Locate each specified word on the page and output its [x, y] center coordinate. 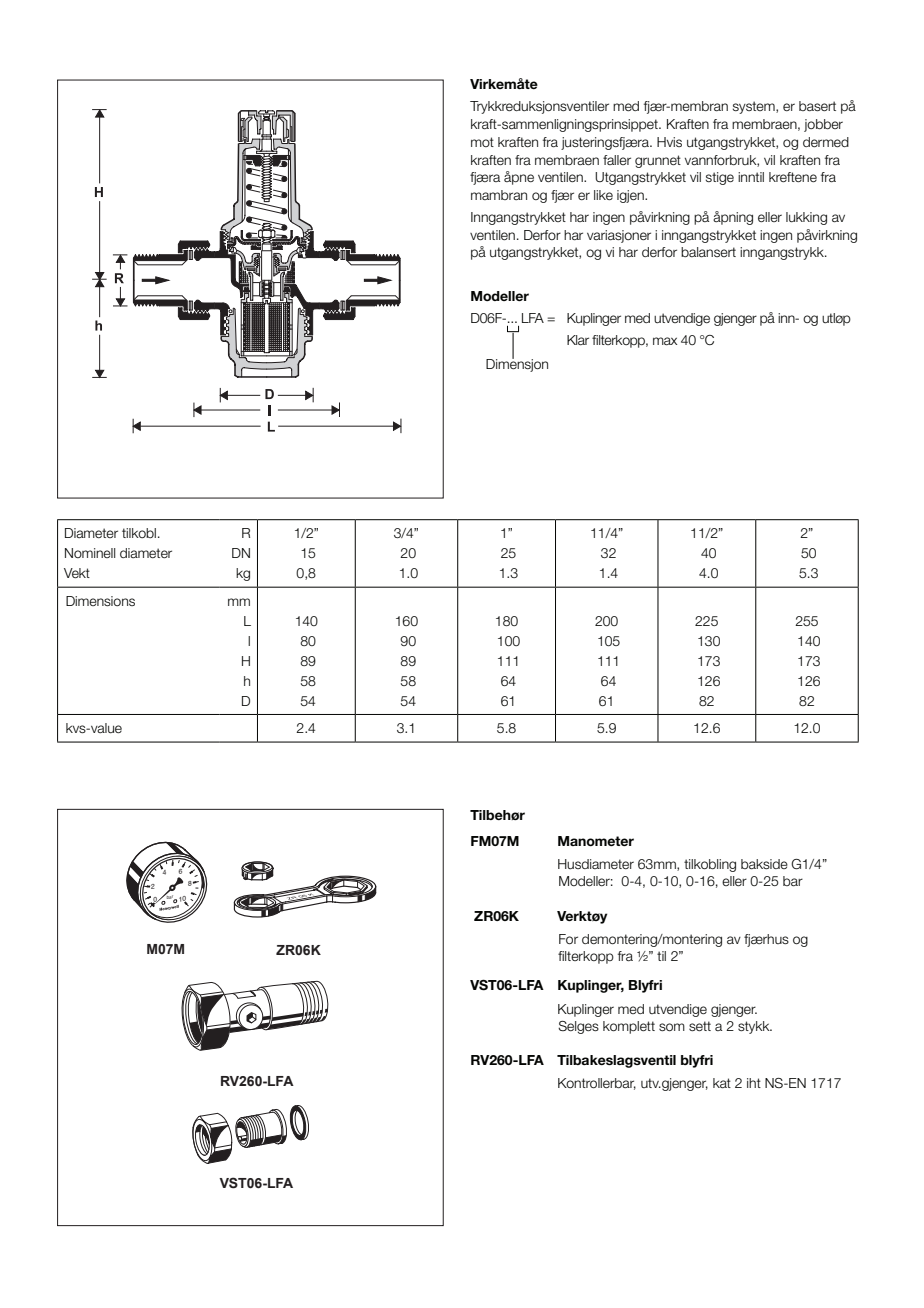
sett [700, 1026]
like [603, 195]
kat [722, 1083]
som [672, 1027]
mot [482, 142]
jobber [823, 125]
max [665, 341]
